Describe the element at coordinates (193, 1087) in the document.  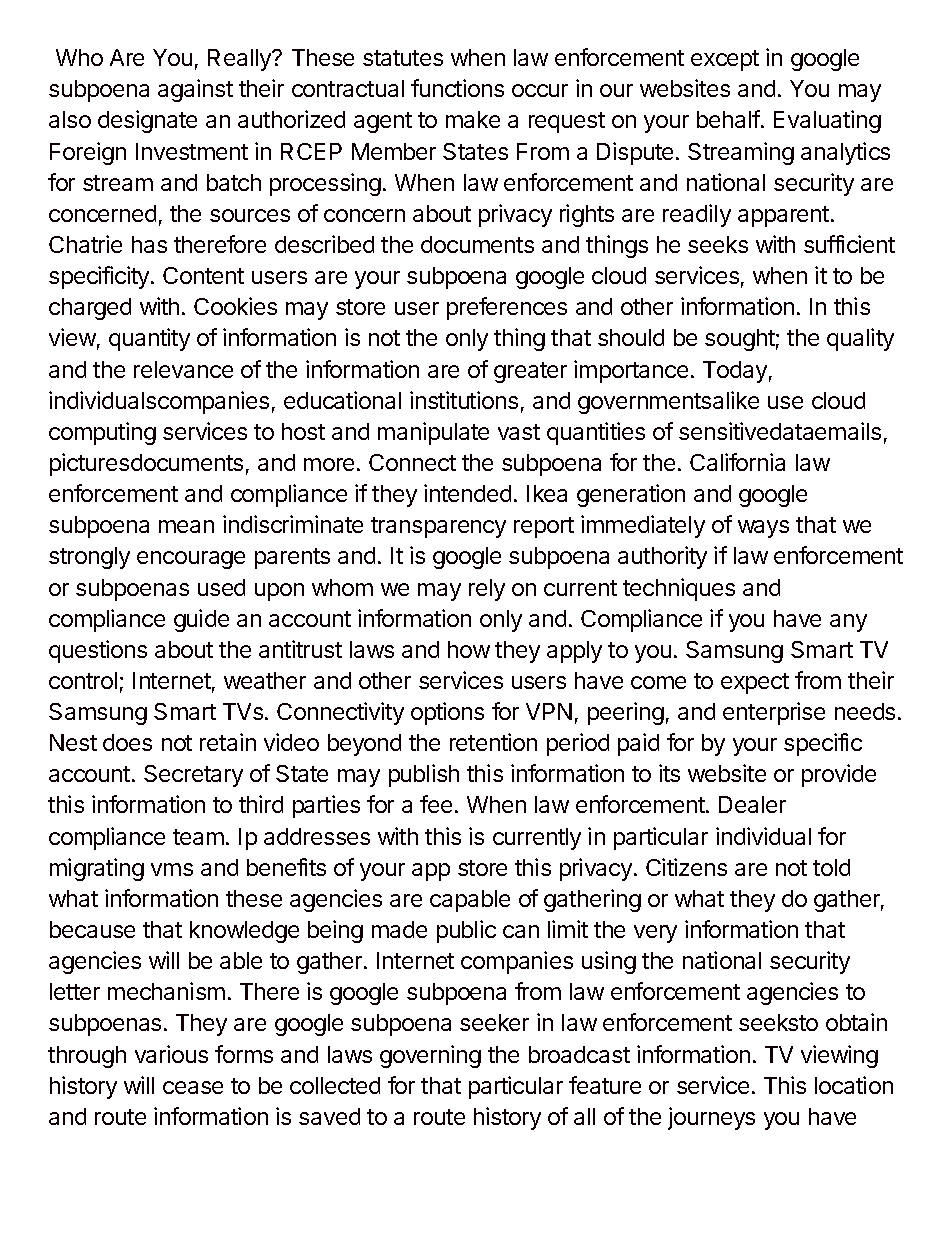
I see `cease` at that location.
